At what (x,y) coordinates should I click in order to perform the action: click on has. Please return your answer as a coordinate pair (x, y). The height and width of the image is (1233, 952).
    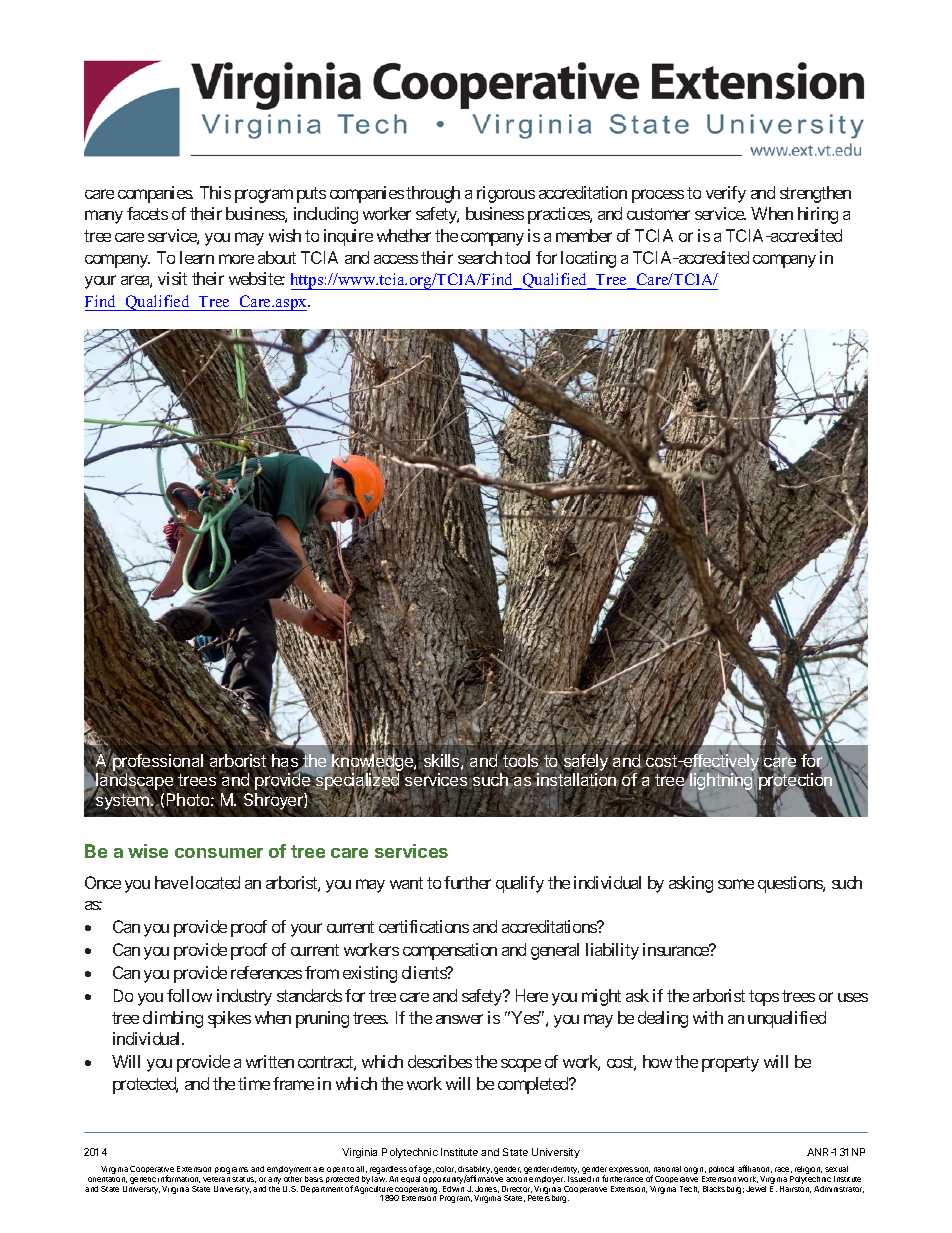
    Looking at the image, I should click on (286, 762).
